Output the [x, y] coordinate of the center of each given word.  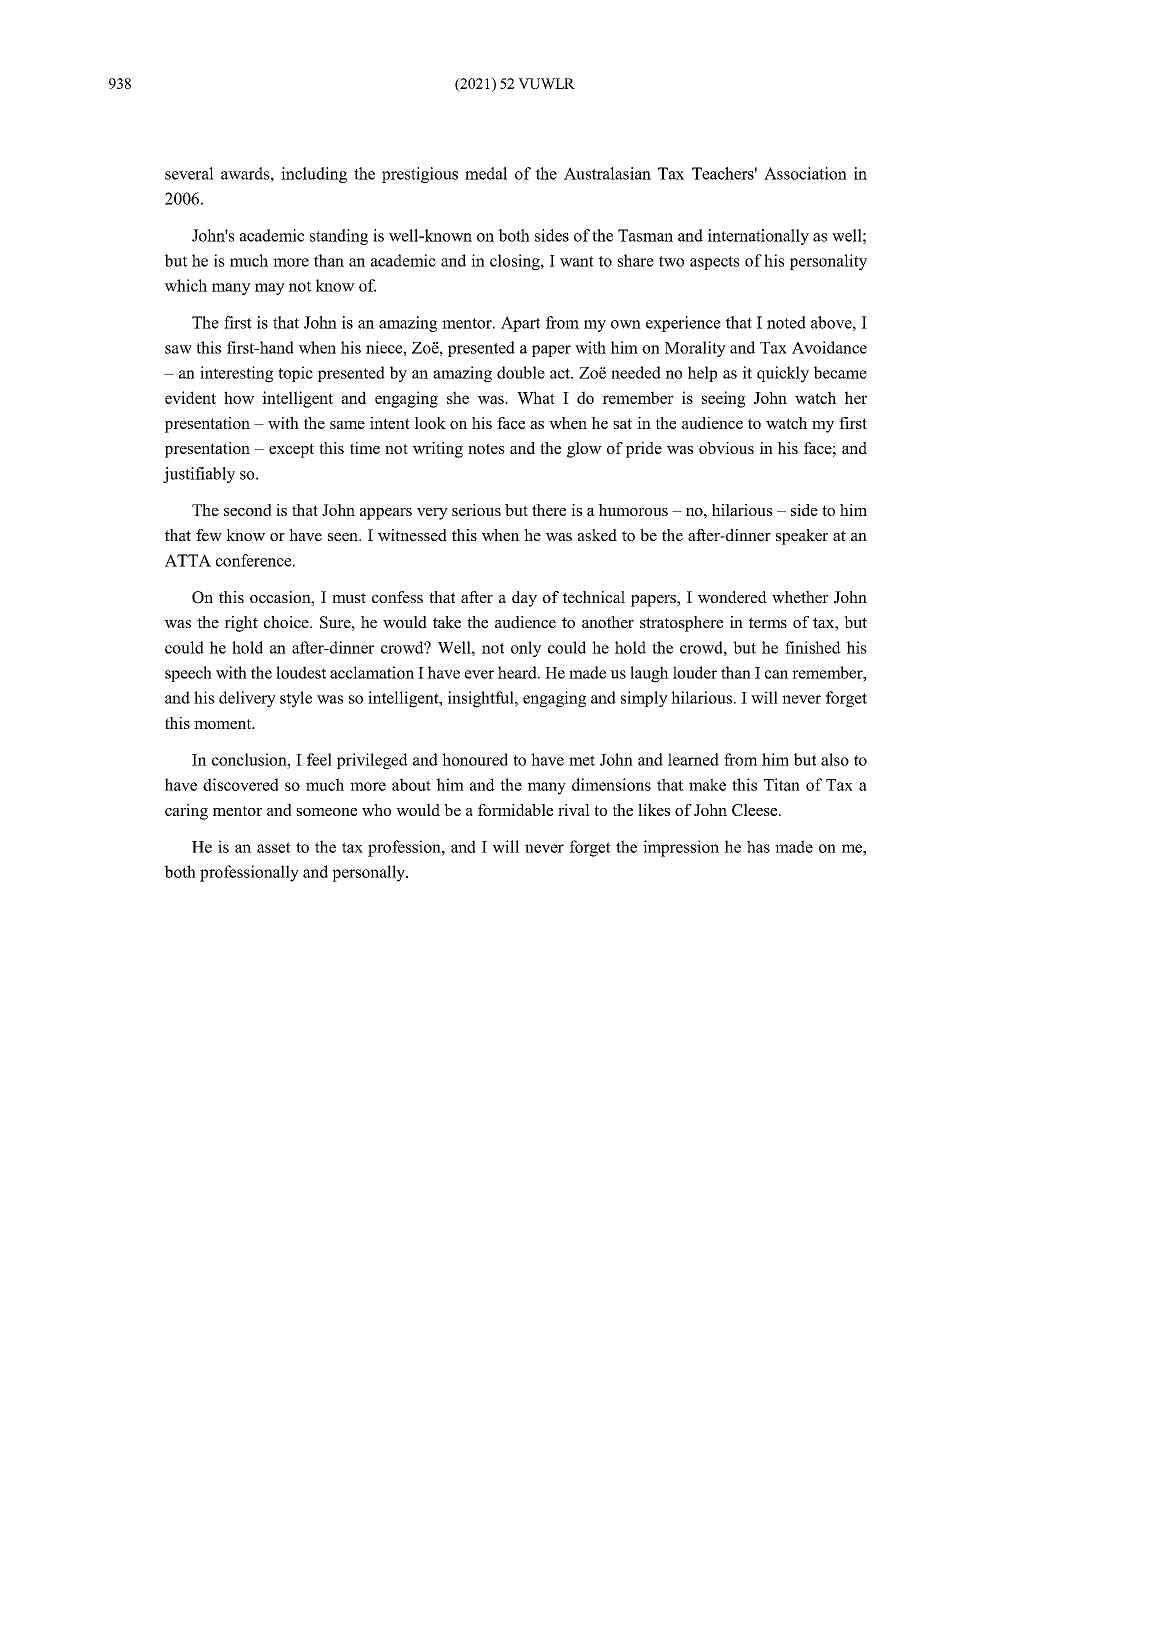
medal [486, 173]
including [314, 175]
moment [224, 724]
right [241, 624]
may [270, 289]
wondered [732, 597]
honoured [475, 759]
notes [486, 448]
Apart [521, 324]
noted [786, 322]
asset [274, 847]
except [291, 450]
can [777, 674]
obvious [726, 448]
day [524, 599]
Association [805, 173]
